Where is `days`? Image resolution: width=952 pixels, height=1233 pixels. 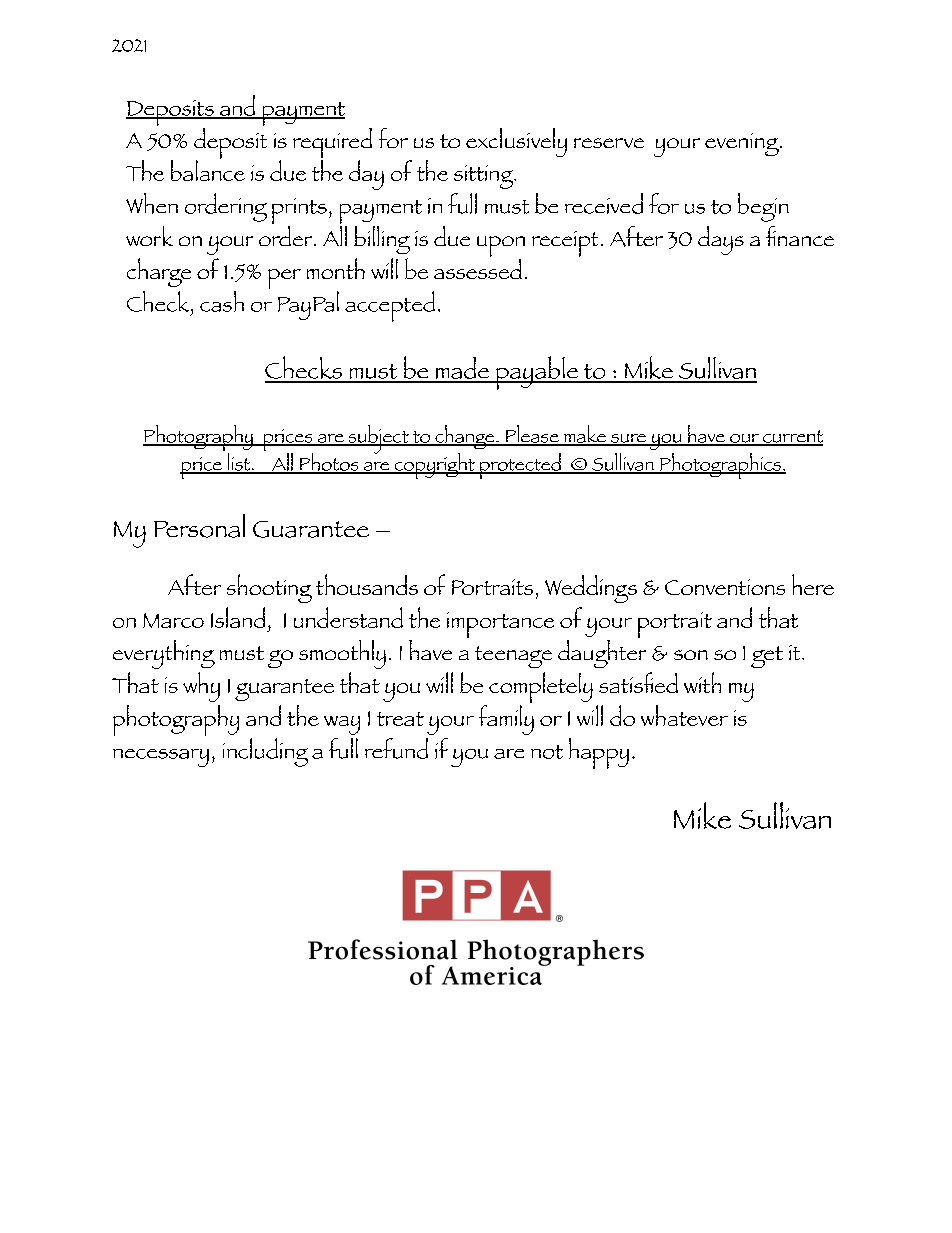 days is located at coordinates (721, 240).
